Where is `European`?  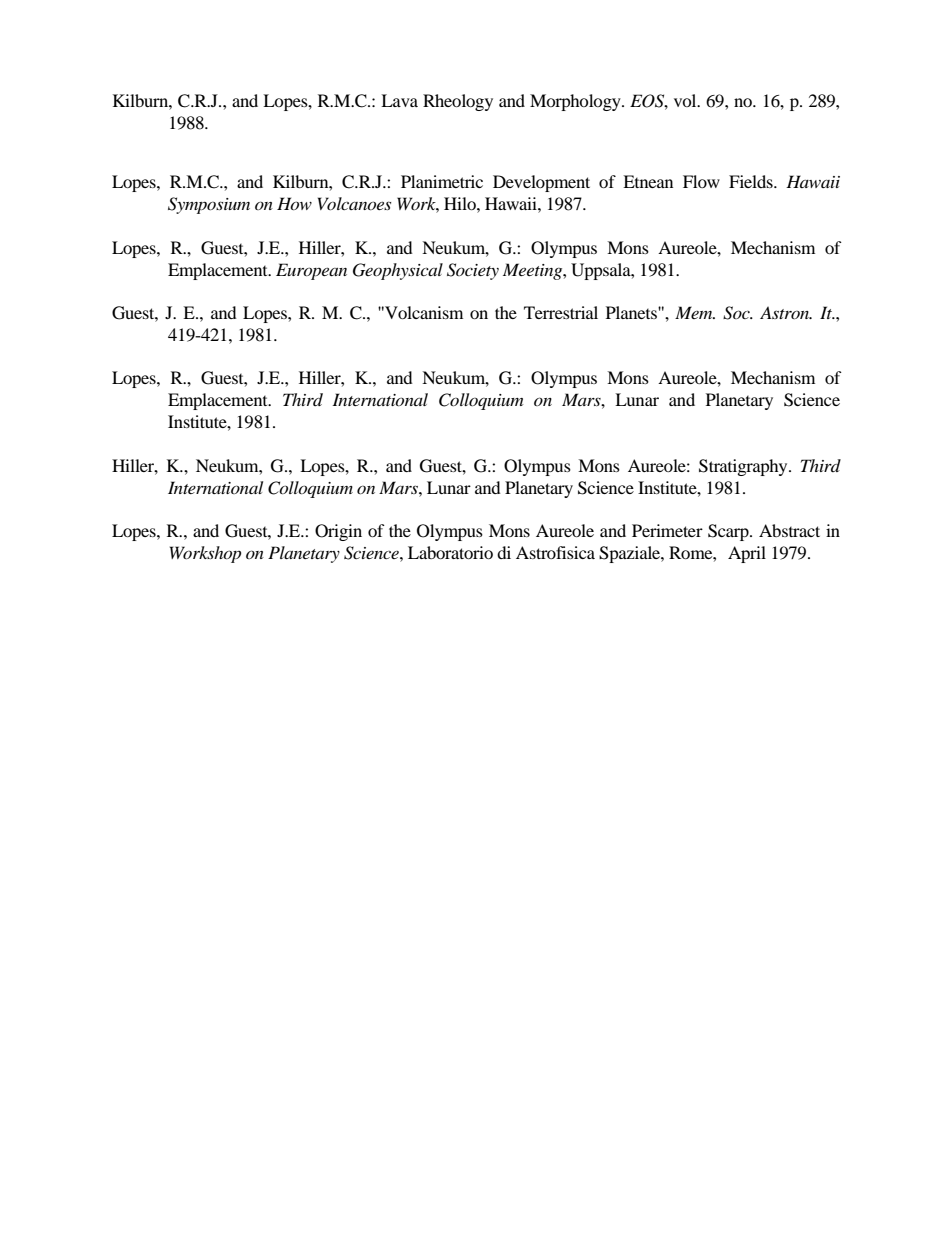
European is located at coordinates (311, 271).
